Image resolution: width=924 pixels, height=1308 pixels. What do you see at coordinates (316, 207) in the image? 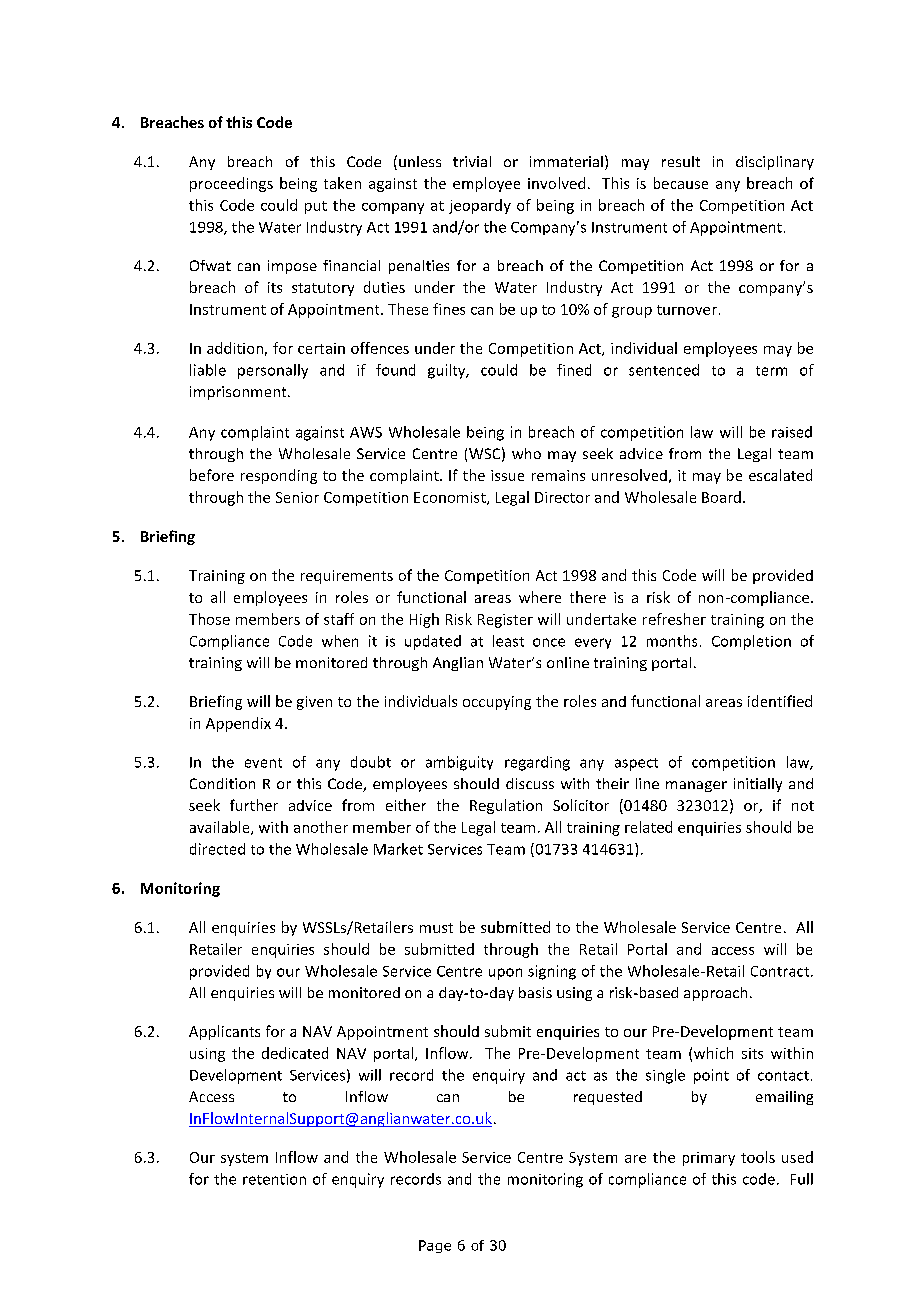
I see `put` at bounding box center [316, 207].
